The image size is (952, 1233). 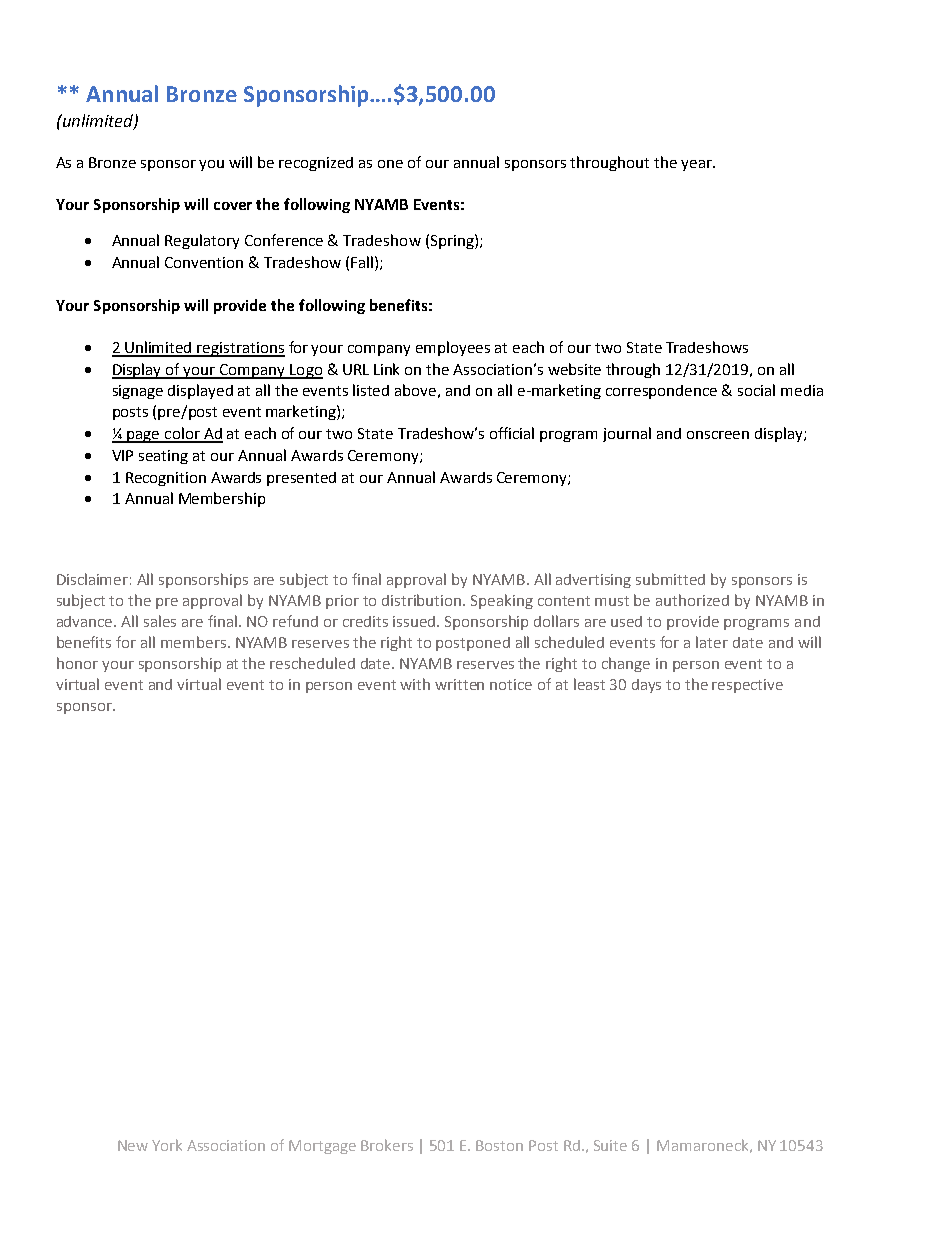 I want to click on written, so click(x=459, y=684).
